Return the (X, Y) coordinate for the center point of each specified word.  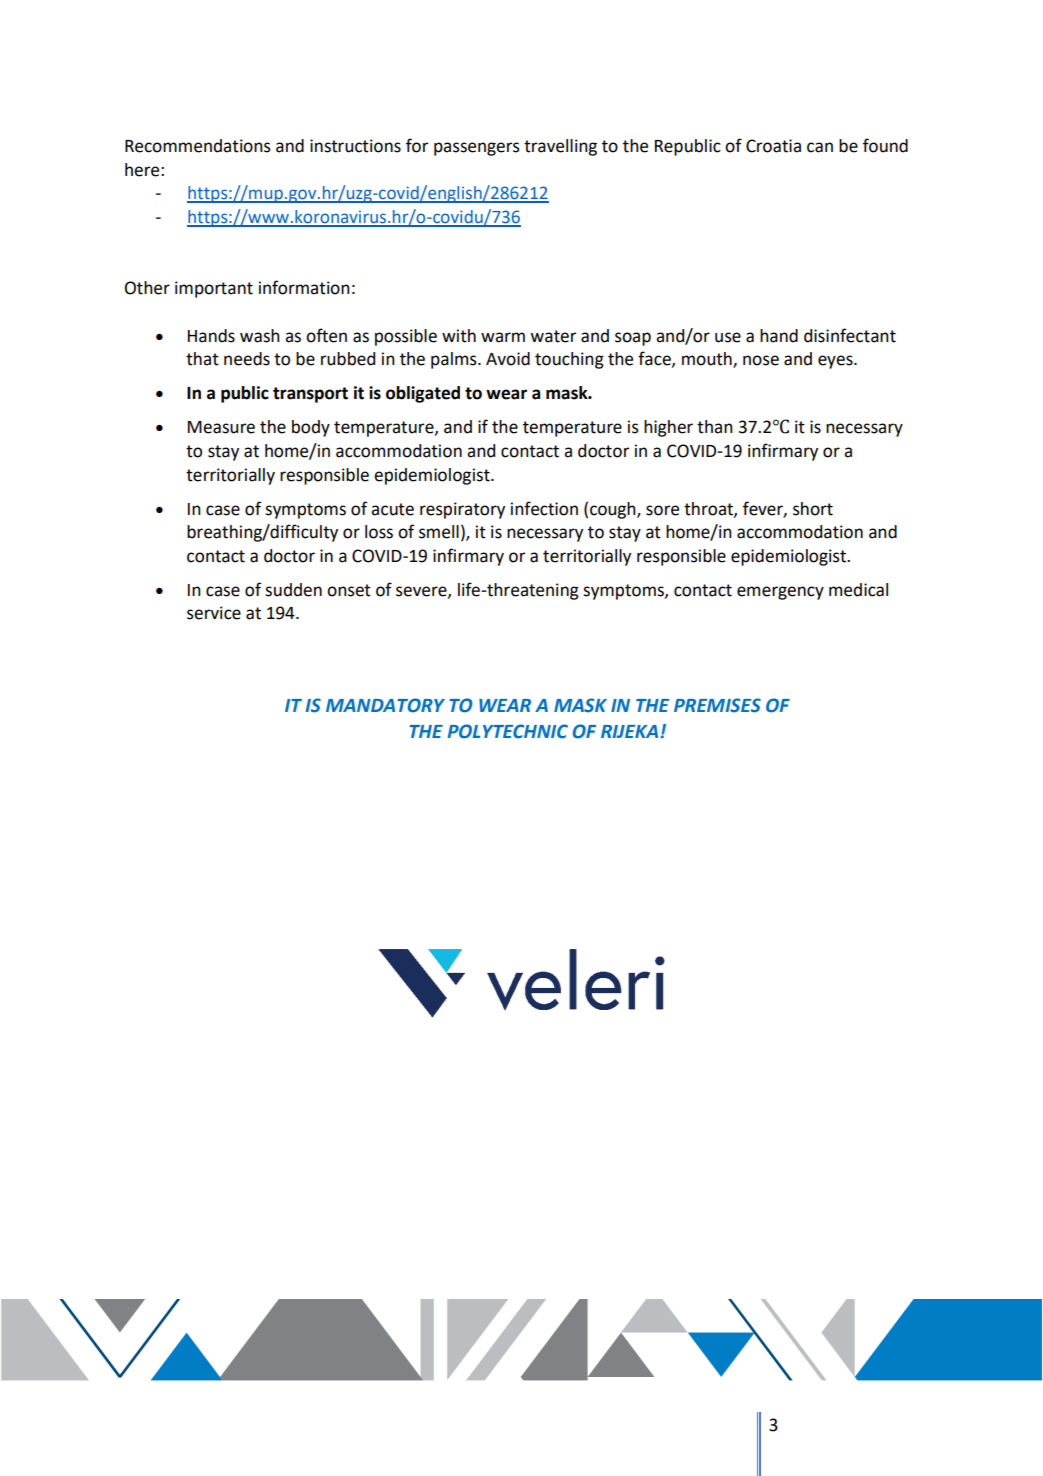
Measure (221, 427)
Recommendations (198, 146)
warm (503, 337)
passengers (477, 149)
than (715, 427)
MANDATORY (385, 705)
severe (422, 592)
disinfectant (850, 335)
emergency (780, 593)
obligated (423, 394)
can (820, 147)
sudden (293, 590)
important (214, 289)
